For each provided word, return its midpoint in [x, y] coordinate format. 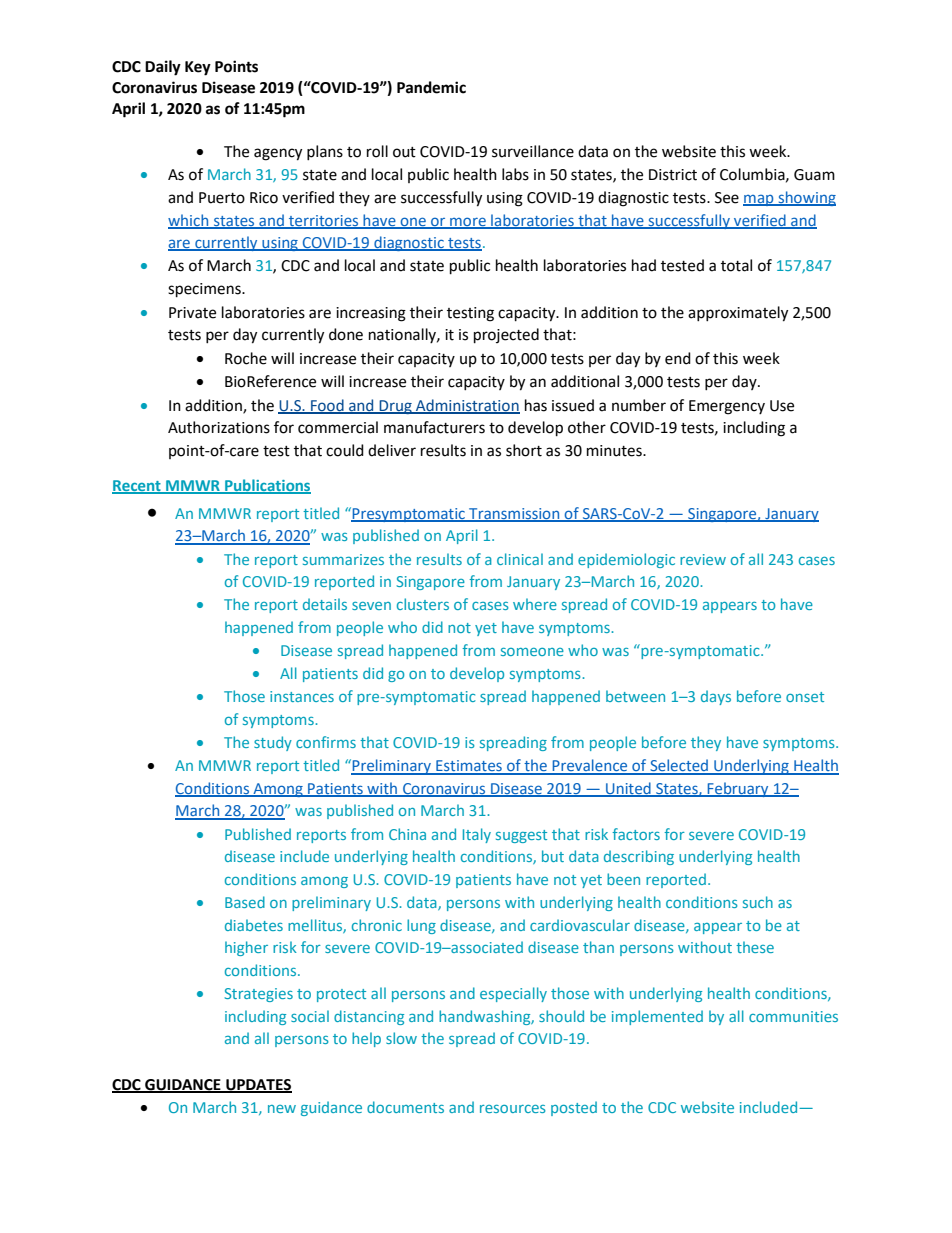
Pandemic [431, 87]
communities [793, 1016]
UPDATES [258, 1085]
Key [198, 68]
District [673, 175]
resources [513, 1109]
